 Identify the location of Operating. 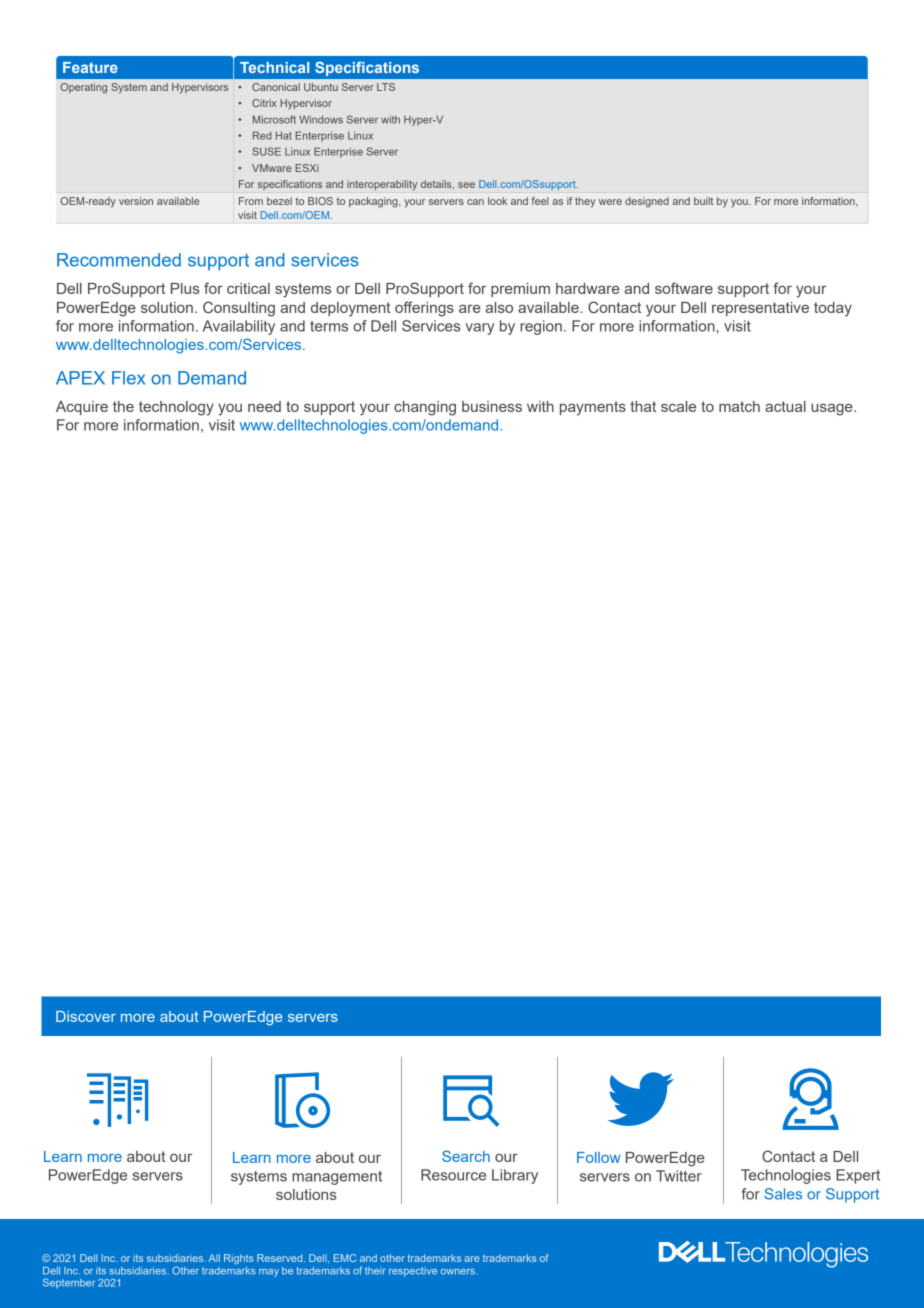
(83, 88).
